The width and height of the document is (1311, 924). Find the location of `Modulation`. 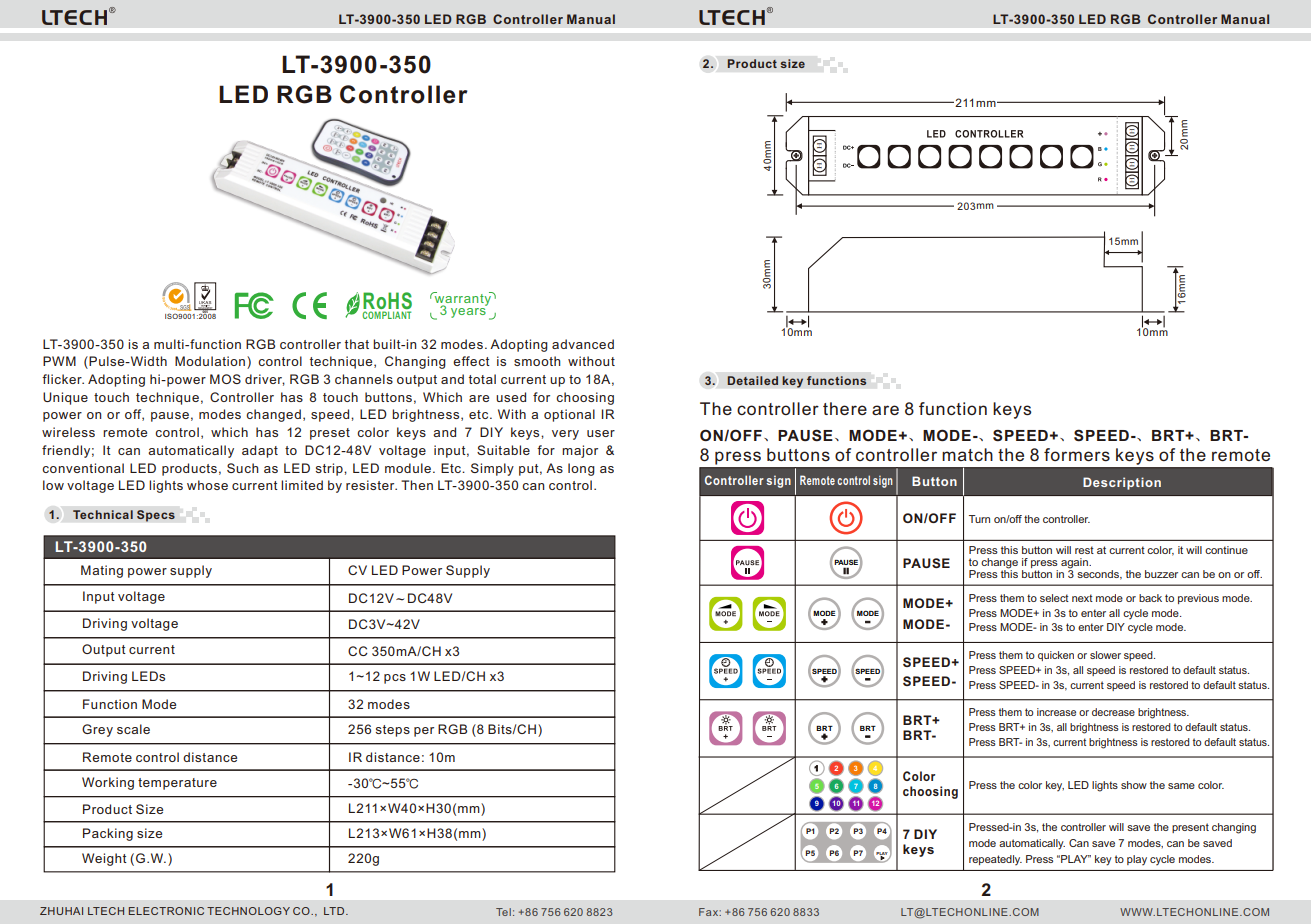

Modulation is located at coordinates (211, 362).
